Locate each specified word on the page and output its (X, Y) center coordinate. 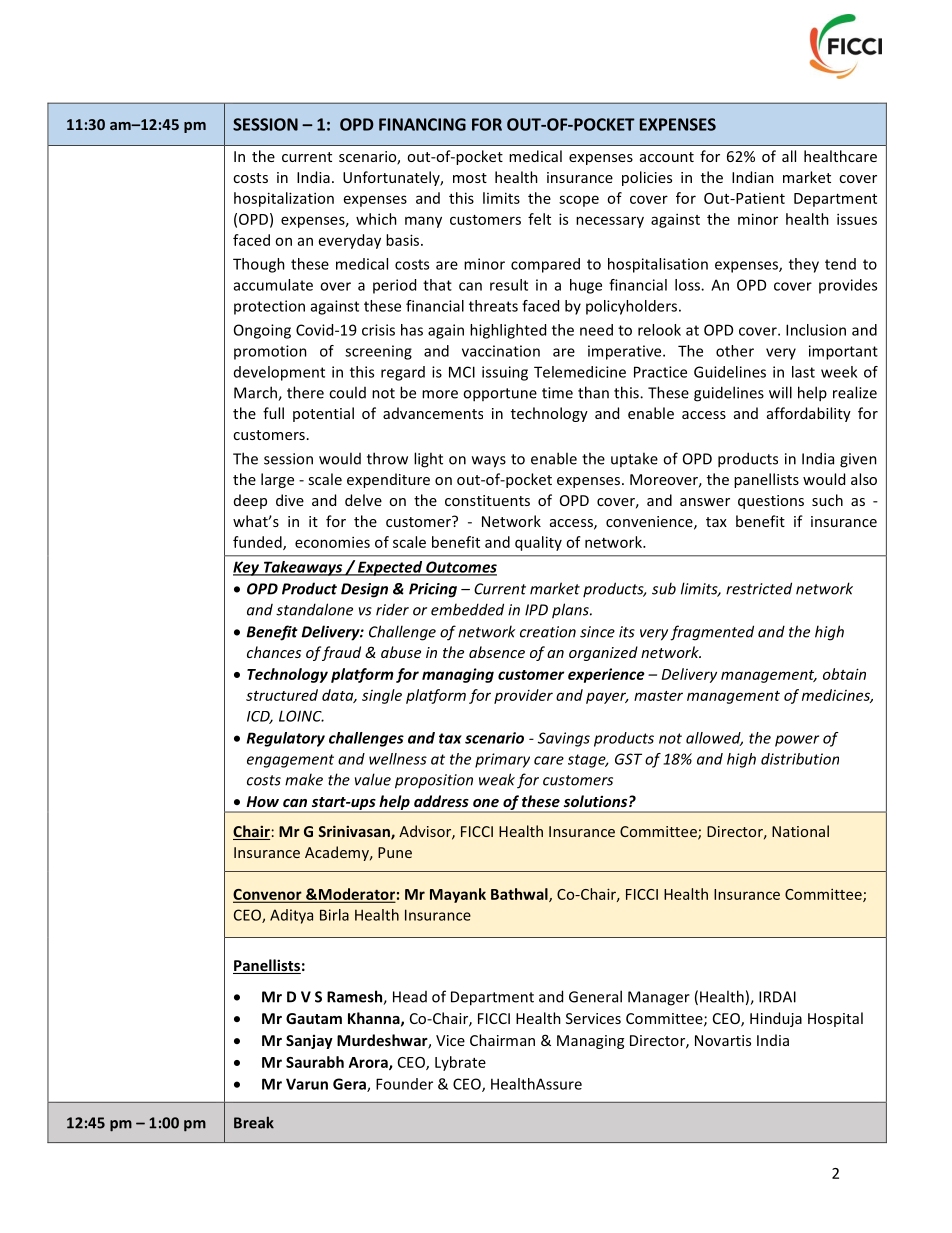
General (595, 996)
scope (579, 201)
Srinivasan (355, 832)
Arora (369, 1063)
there (305, 392)
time (557, 393)
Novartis (723, 1040)
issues (857, 219)
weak (497, 779)
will (780, 392)
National (800, 831)
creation (548, 632)
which (376, 219)
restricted (759, 588)
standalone (314, 609)
